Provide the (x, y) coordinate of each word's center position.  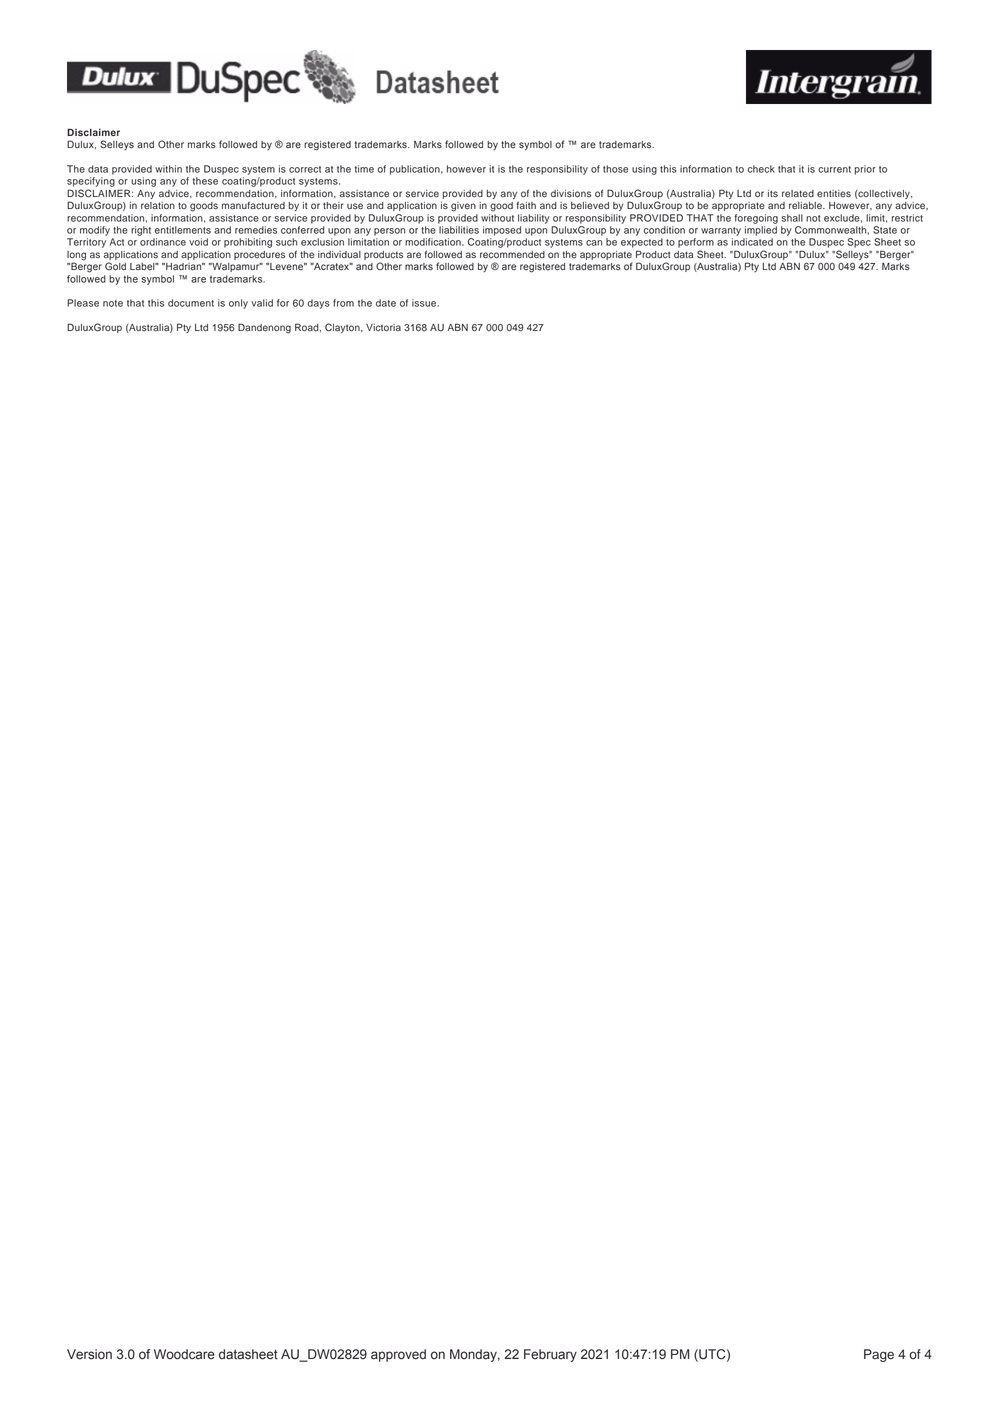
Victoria (383, 328)
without (497, 218)
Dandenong (264, 328)
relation (158, 206)
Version (89, 1354)
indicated (752, 242)
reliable (806, 206)
